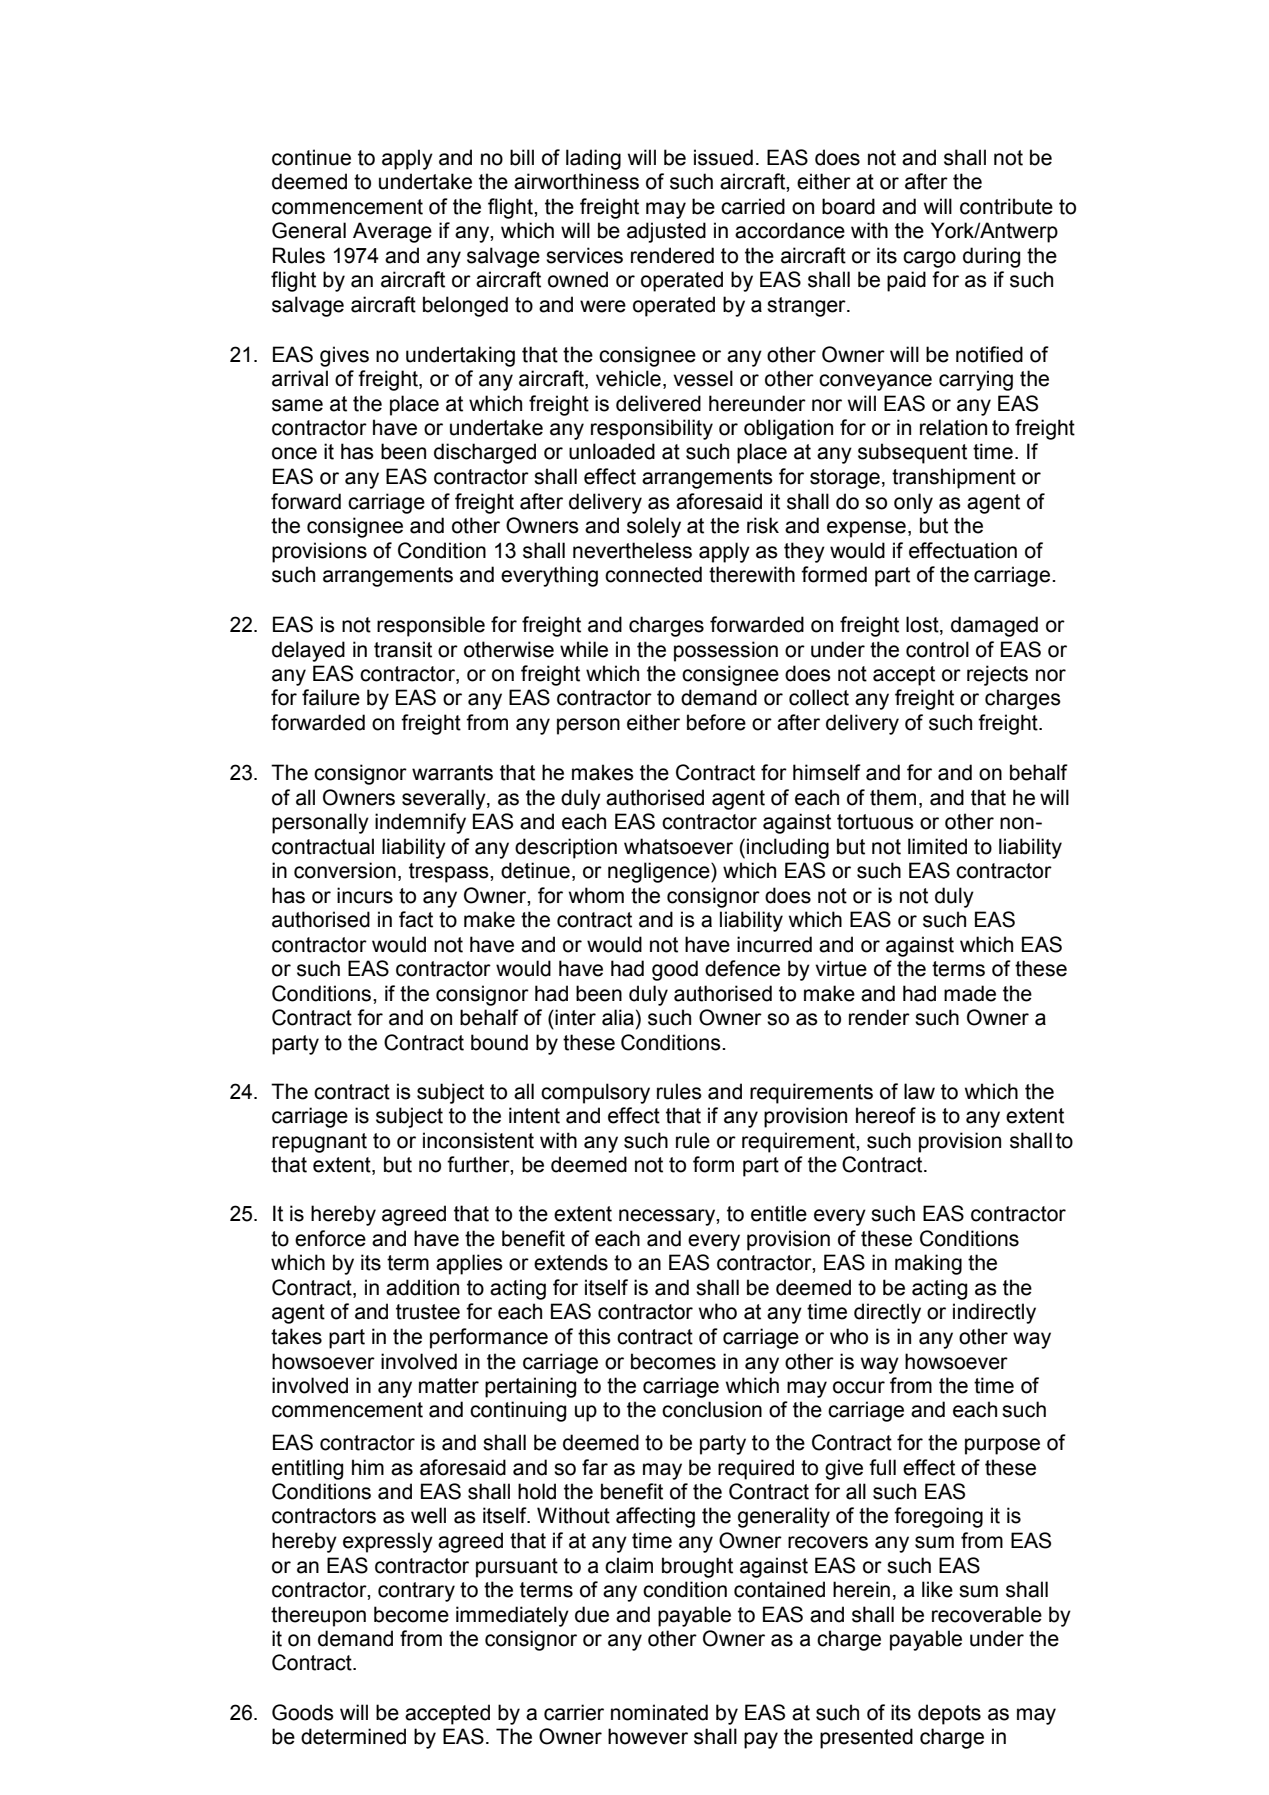 Image resolution: width=1269 pixels, height=1795 pixels. What do you see at coordinates (928, 1264) in the image?
I see `making` at bounding box center [928, 1264].
